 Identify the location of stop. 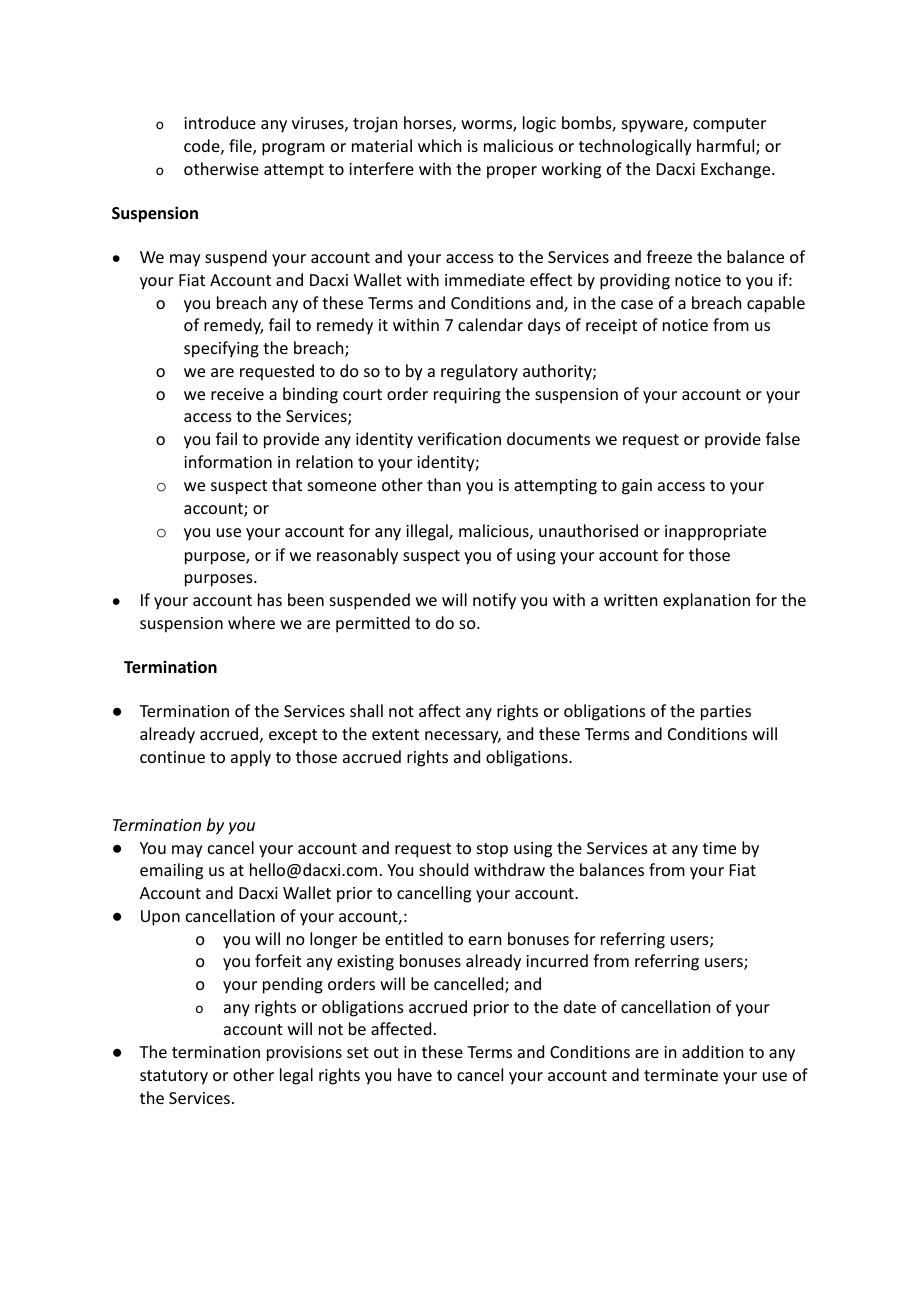
(492, 850).
